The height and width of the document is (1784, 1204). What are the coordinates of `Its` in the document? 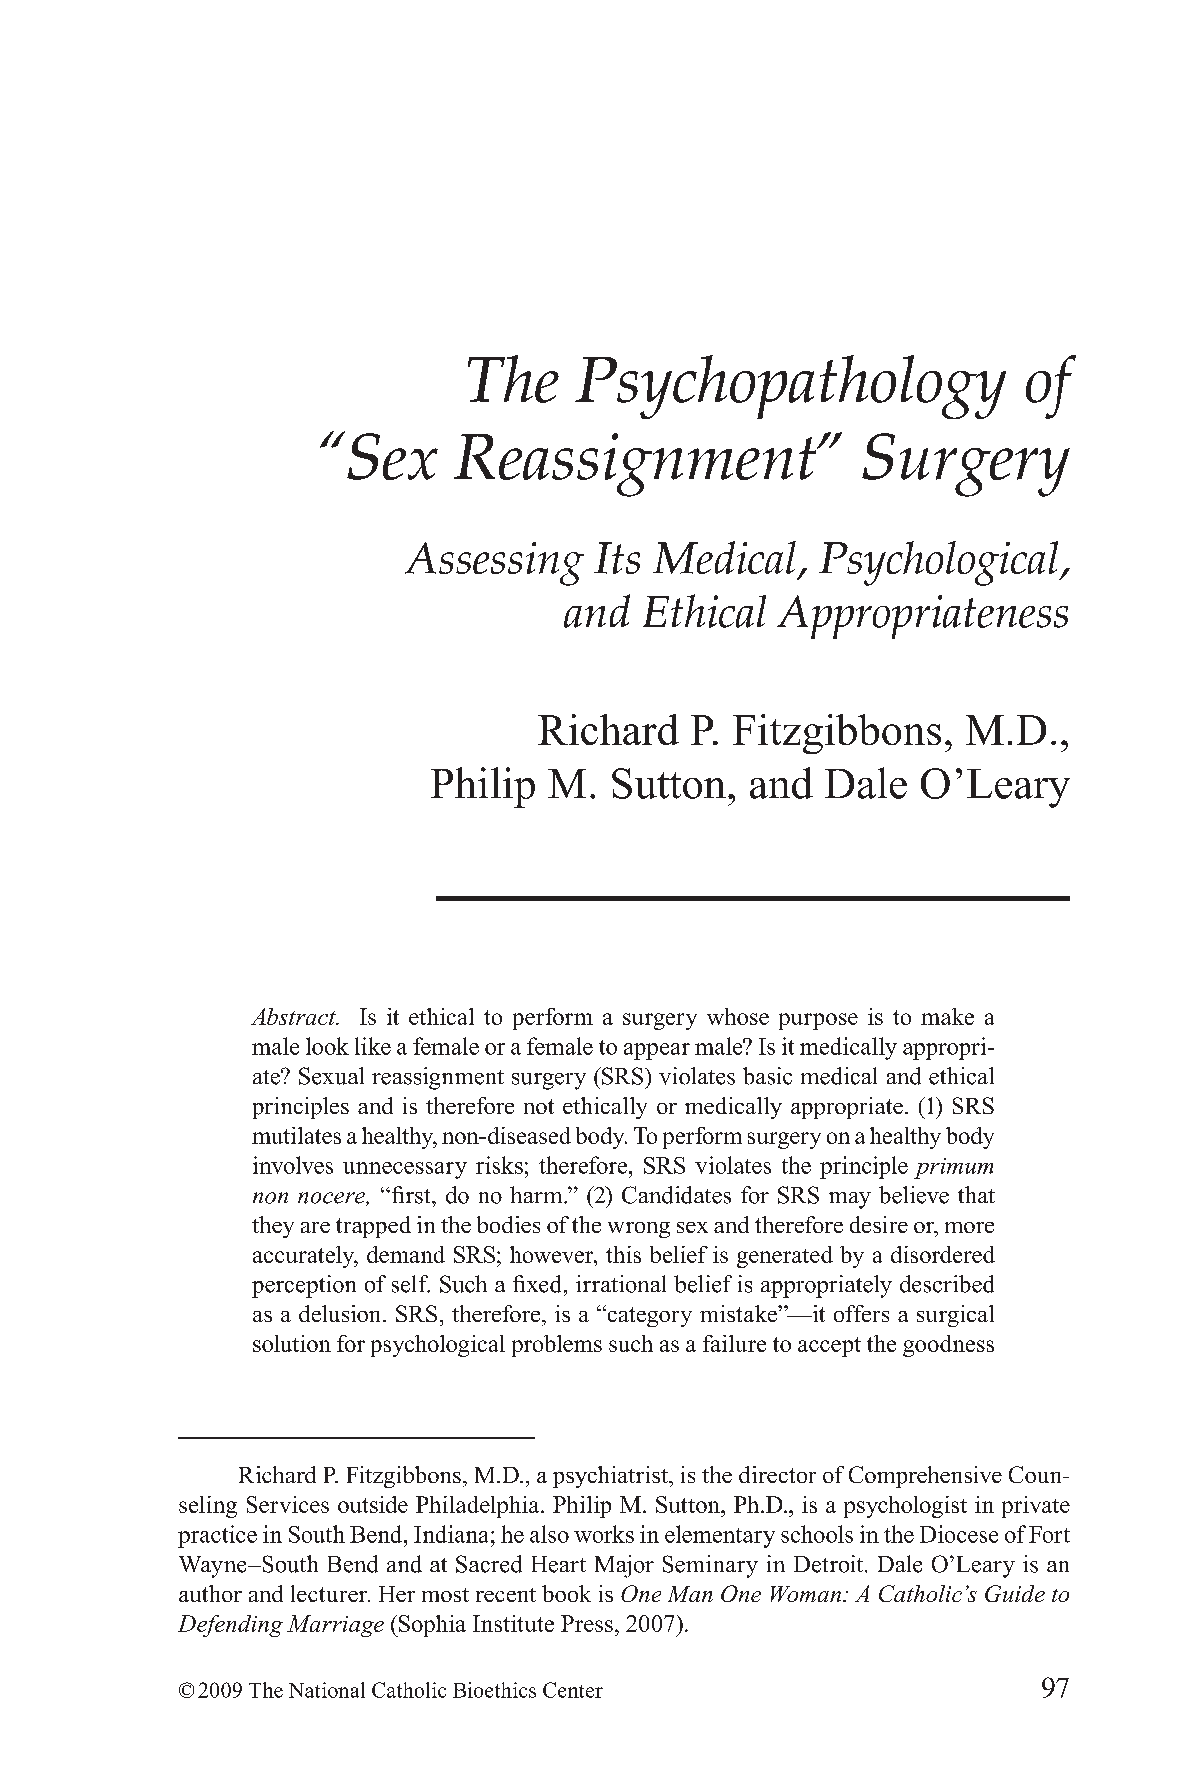 It's located at (617, 558).
